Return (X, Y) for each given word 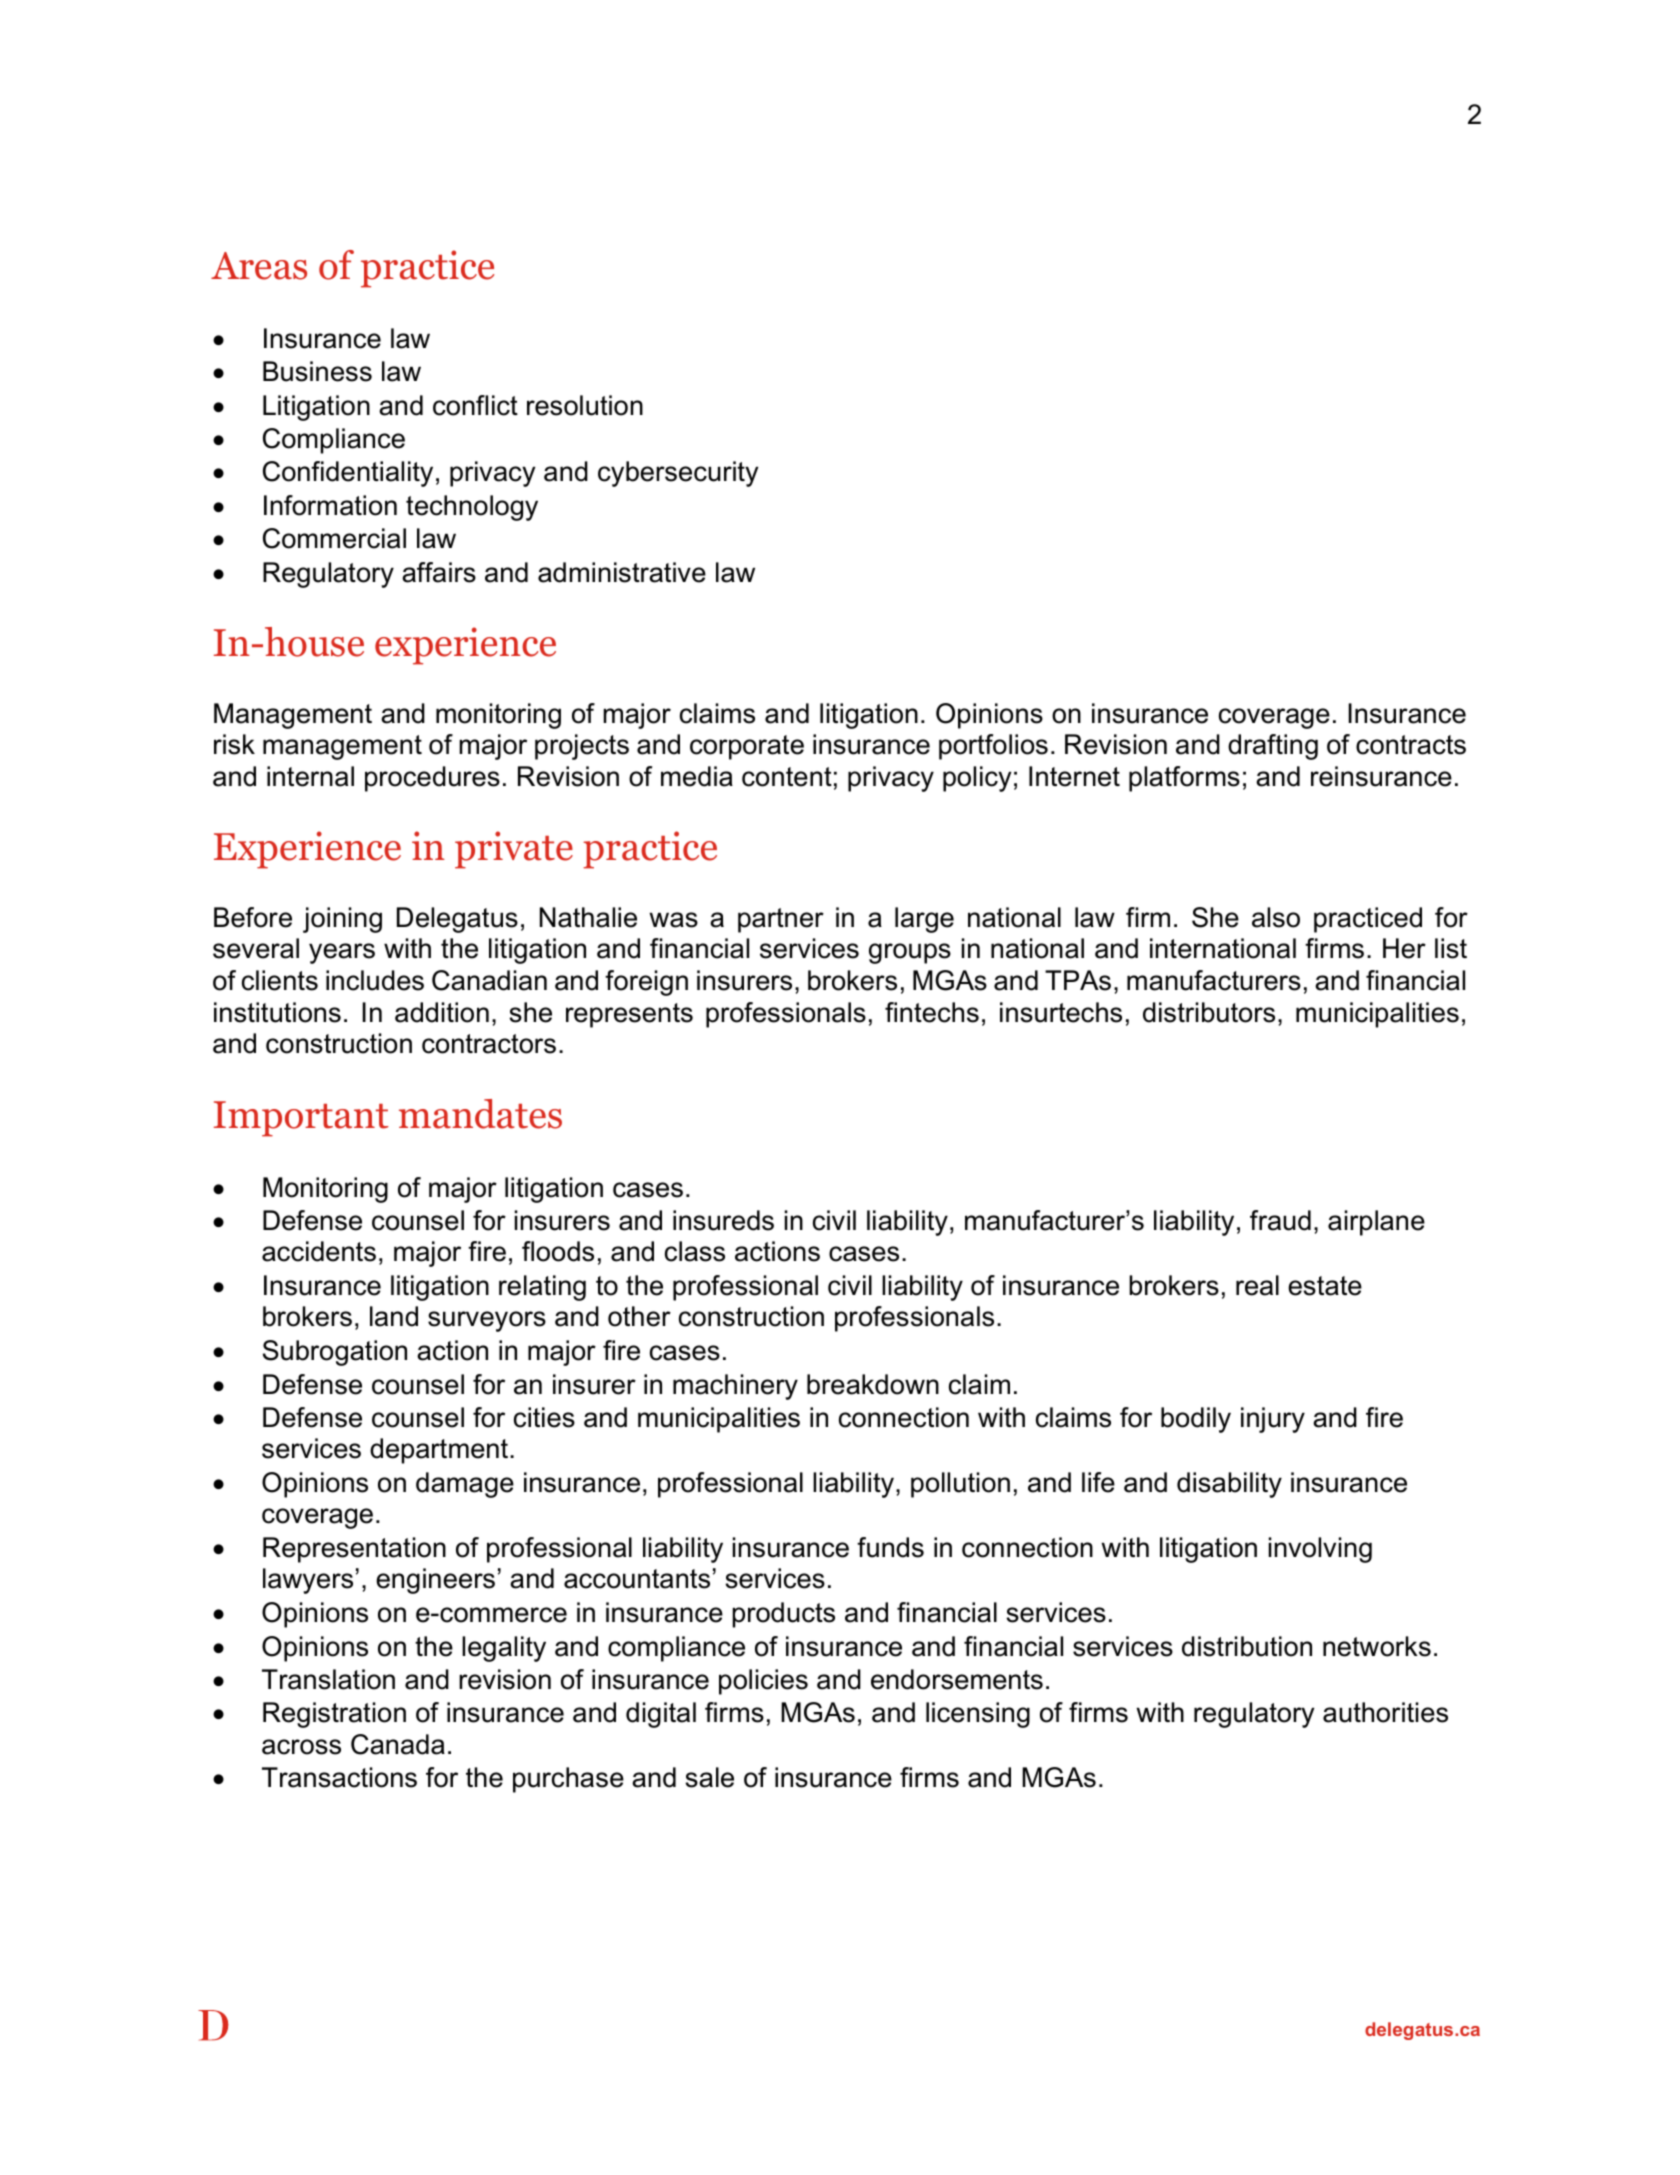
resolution (585, 405)
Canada (398, 1744)
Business (317, 371)
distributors (1209, 1012)
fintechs (932, 1012)
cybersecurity (678, 474)
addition (442, 1012)
